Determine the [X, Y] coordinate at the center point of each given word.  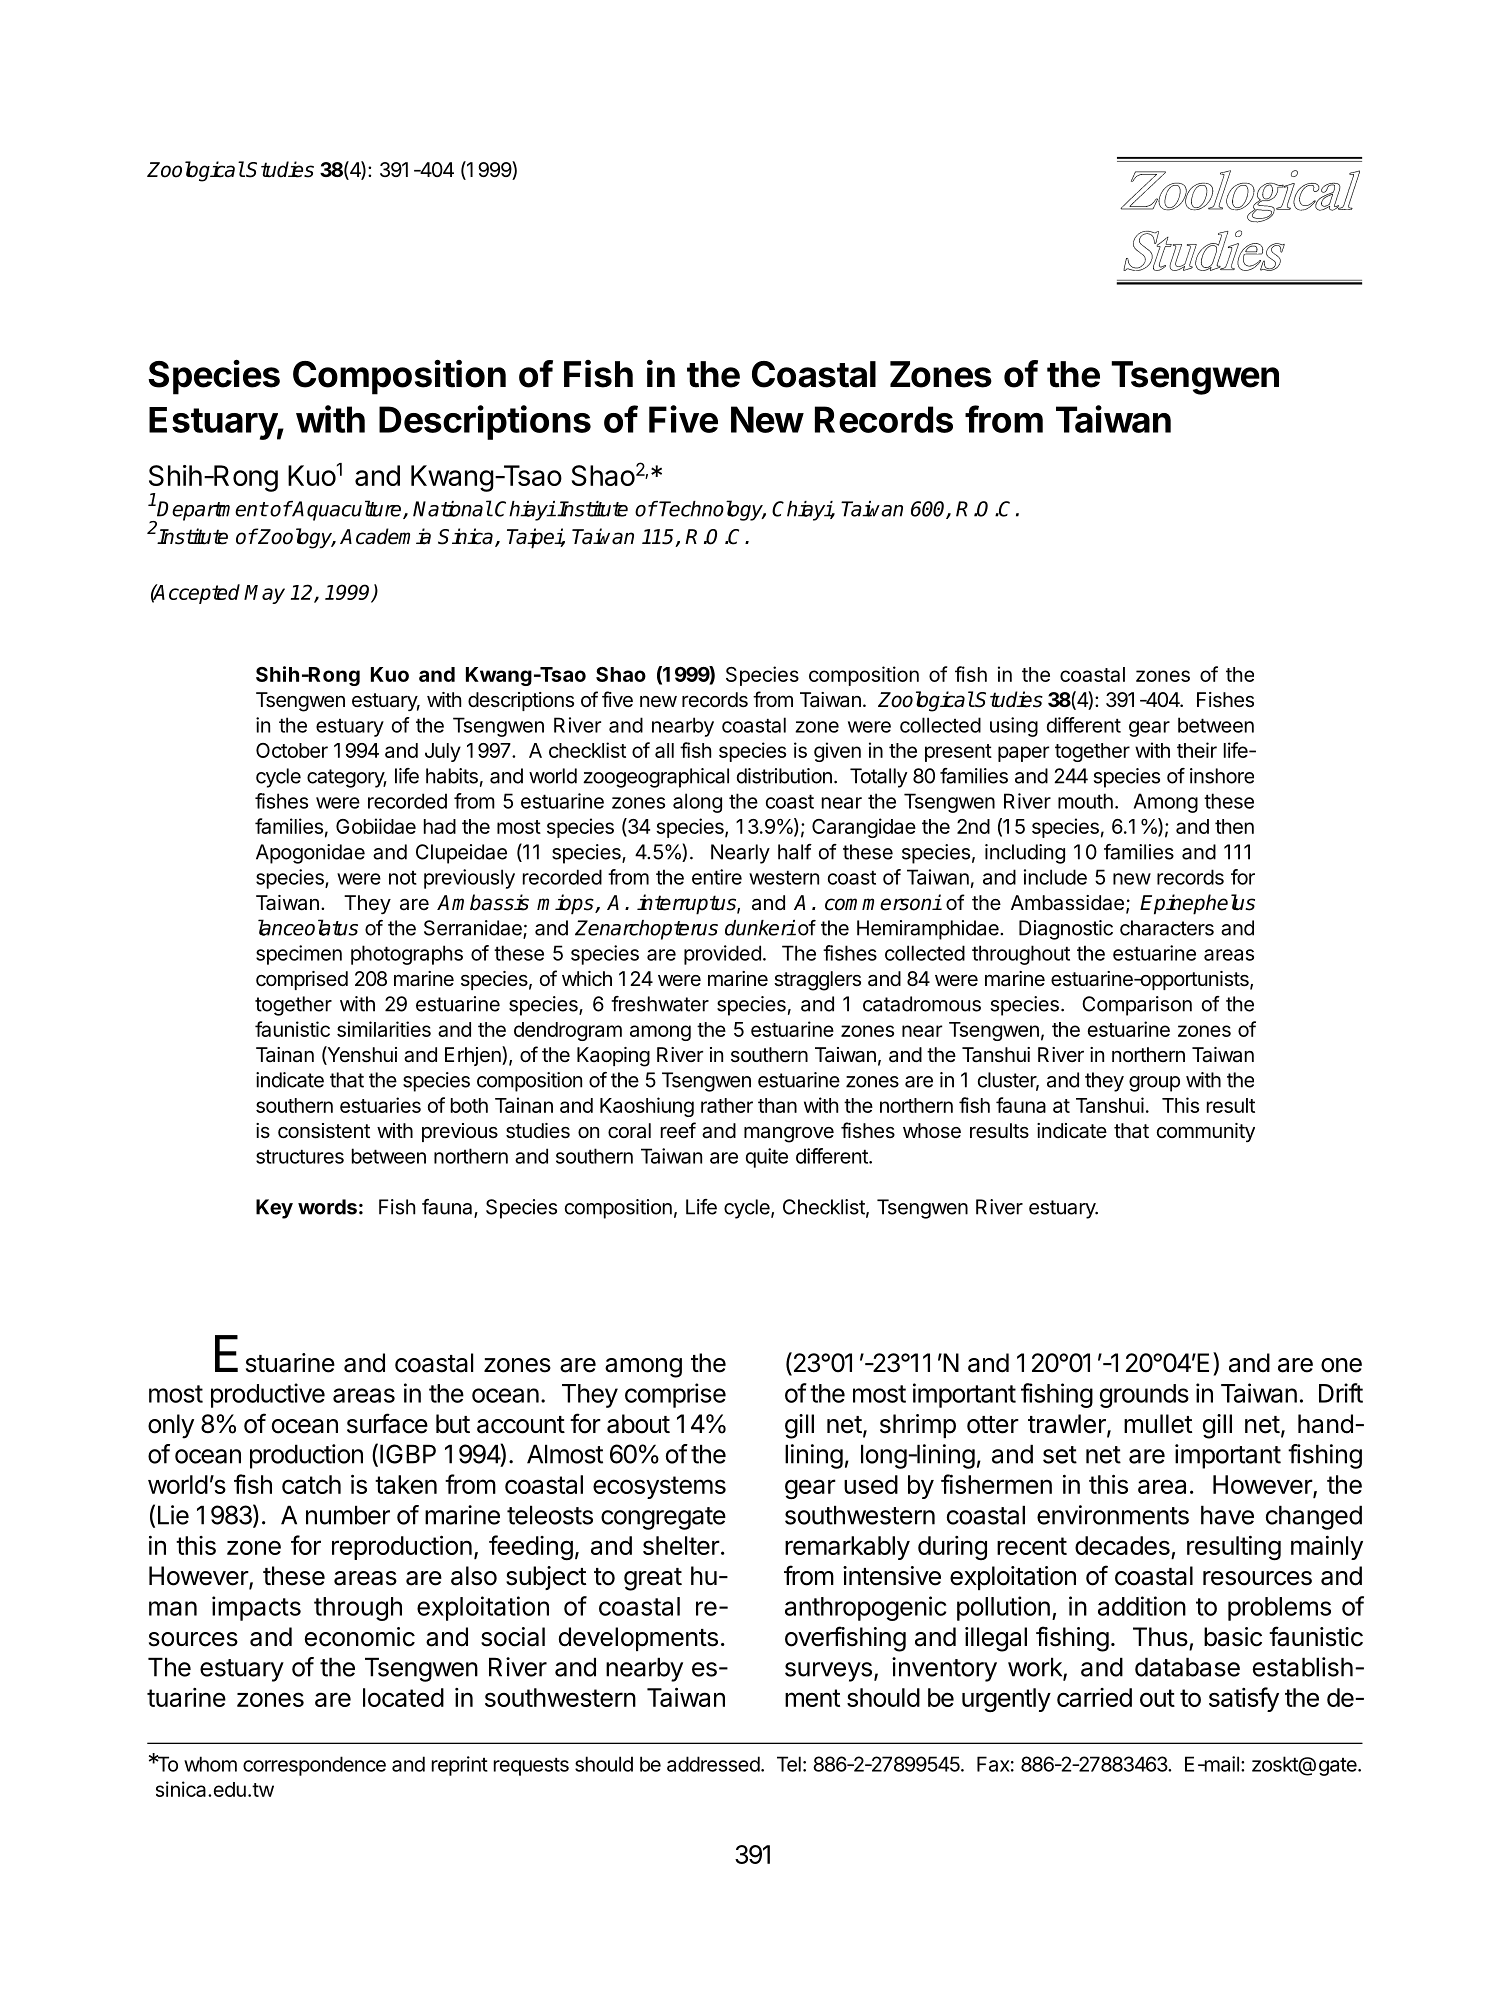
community [1206, 1132]
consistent [324, 1131]
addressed [713, 1764]
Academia [385, 536]
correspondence [314, 1766]
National [452, 508]
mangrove [789, 1134]
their [1197, 750]
